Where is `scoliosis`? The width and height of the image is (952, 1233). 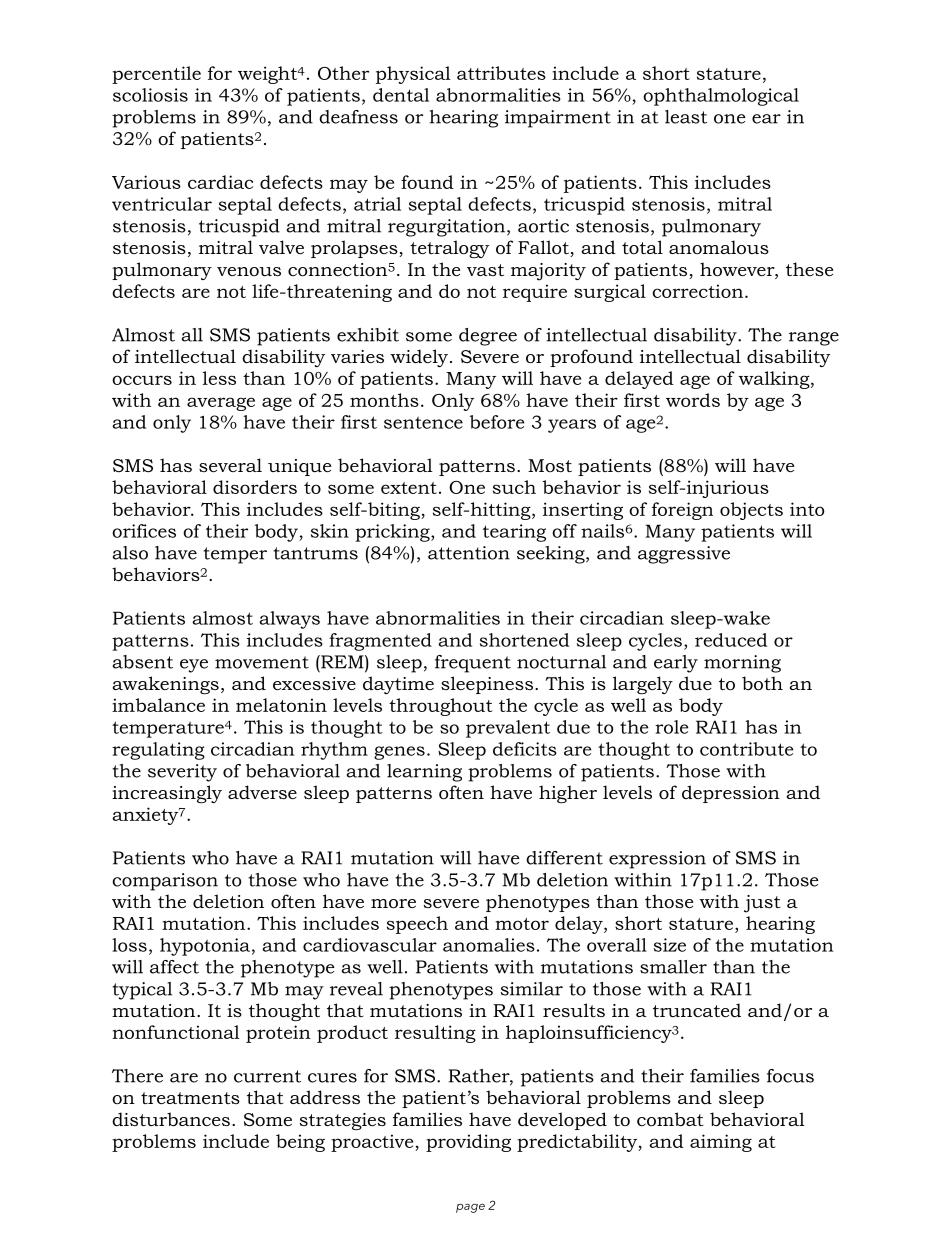 scoliosis is located at coordinates (150, 95).
